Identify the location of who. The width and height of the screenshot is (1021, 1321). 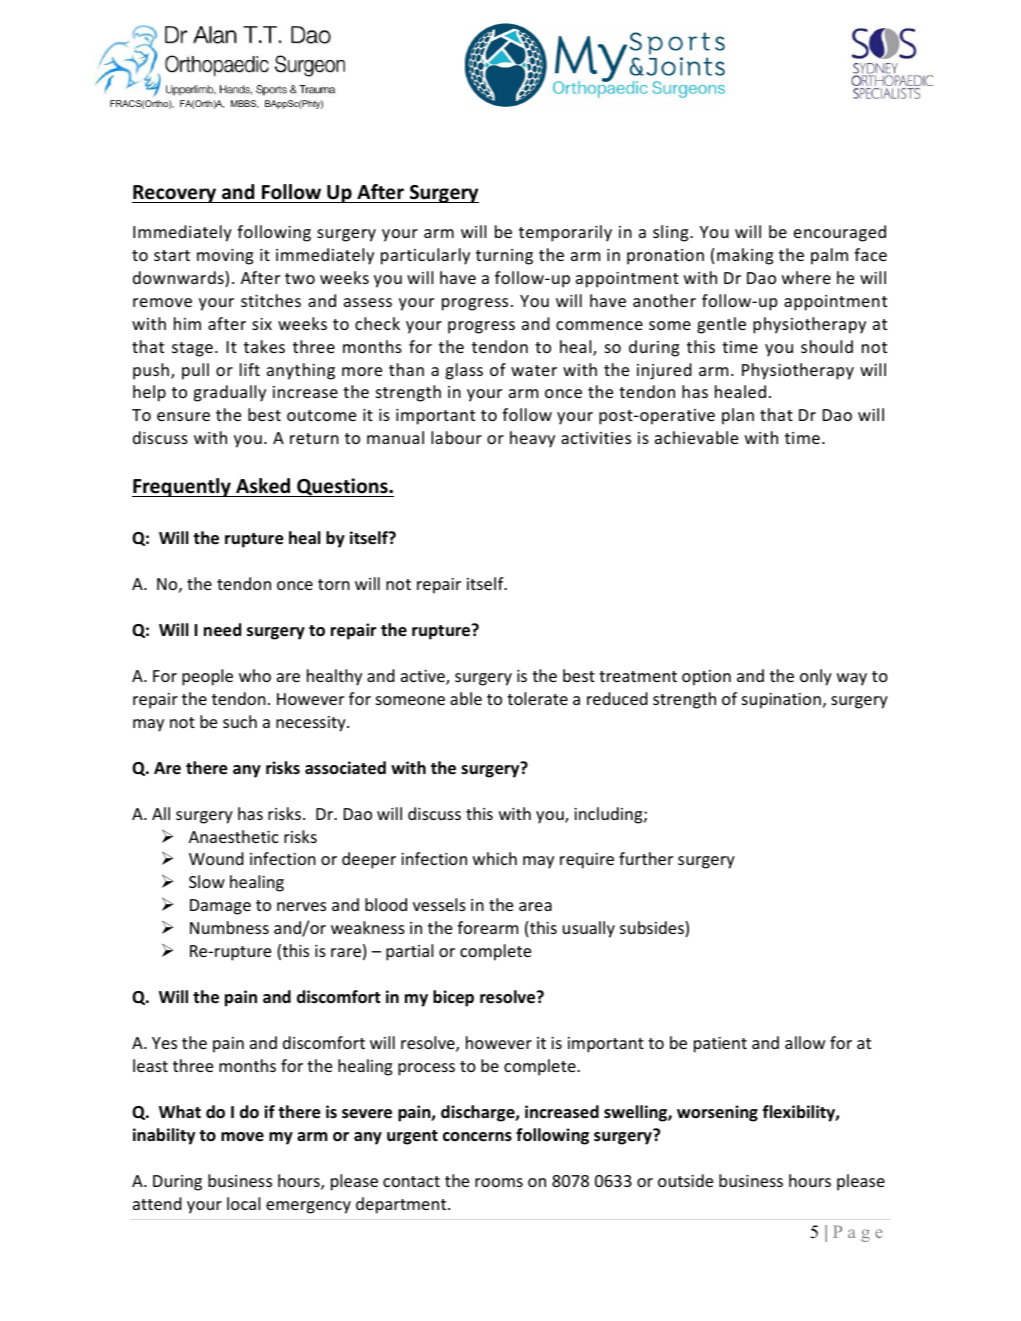
(255, 675).
